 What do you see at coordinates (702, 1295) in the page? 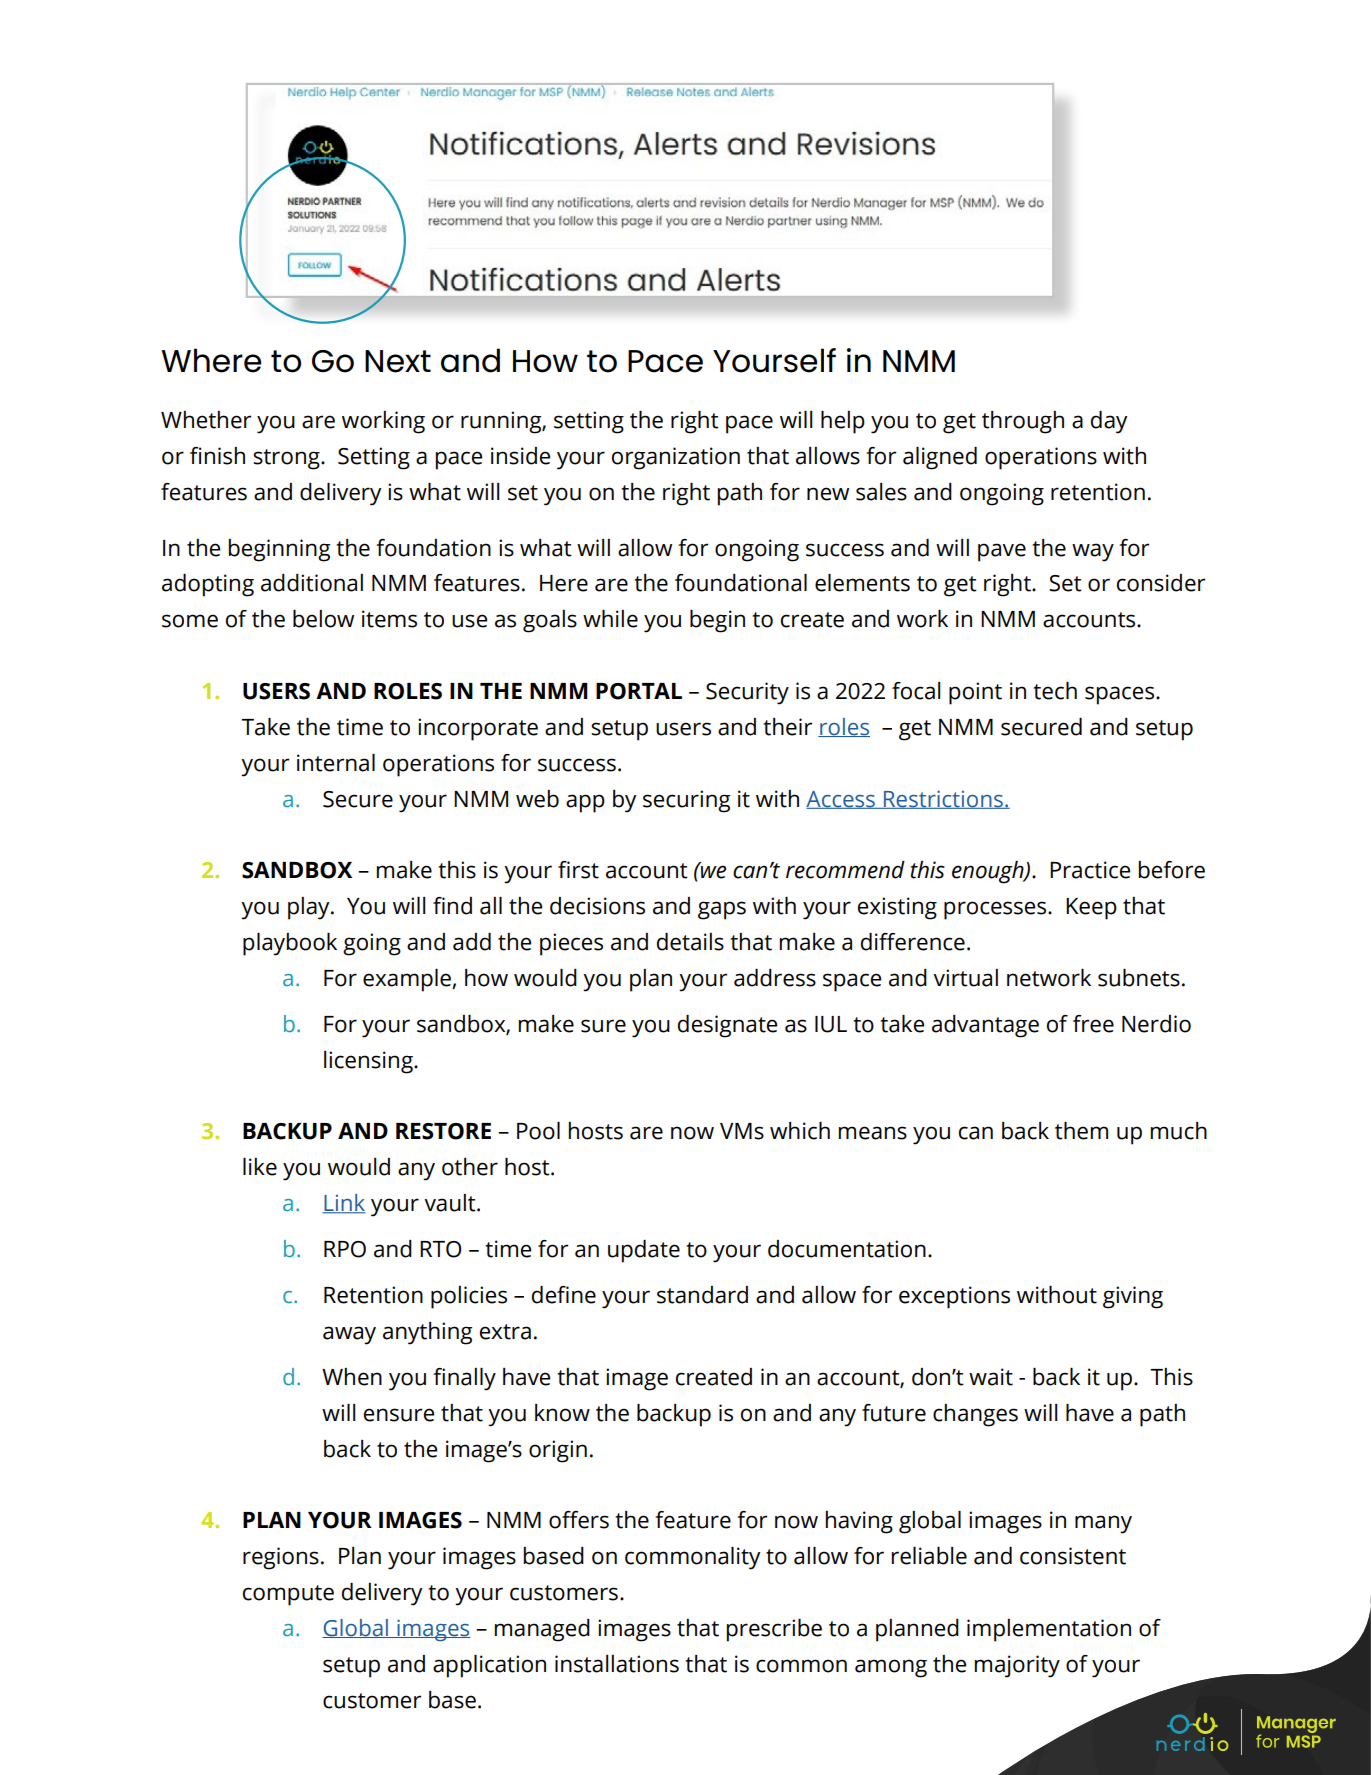
I see `standard` at bounding box center [702, 1295].
